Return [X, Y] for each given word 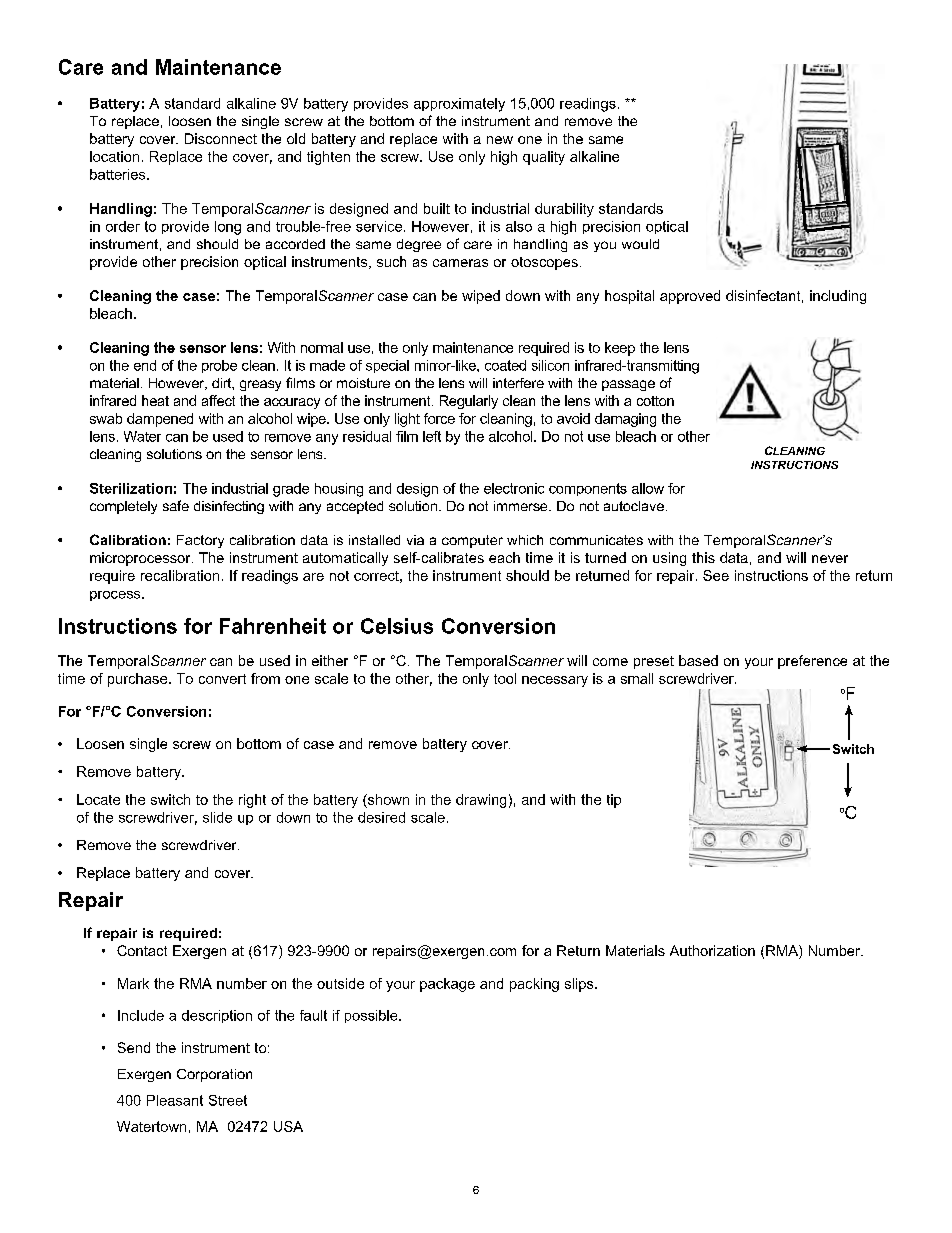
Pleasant [175, 1100]
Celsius [397, 626]
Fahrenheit [273, 626]
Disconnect [221, 138]
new [500, 140]
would [640, 244]
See [716, 575]
